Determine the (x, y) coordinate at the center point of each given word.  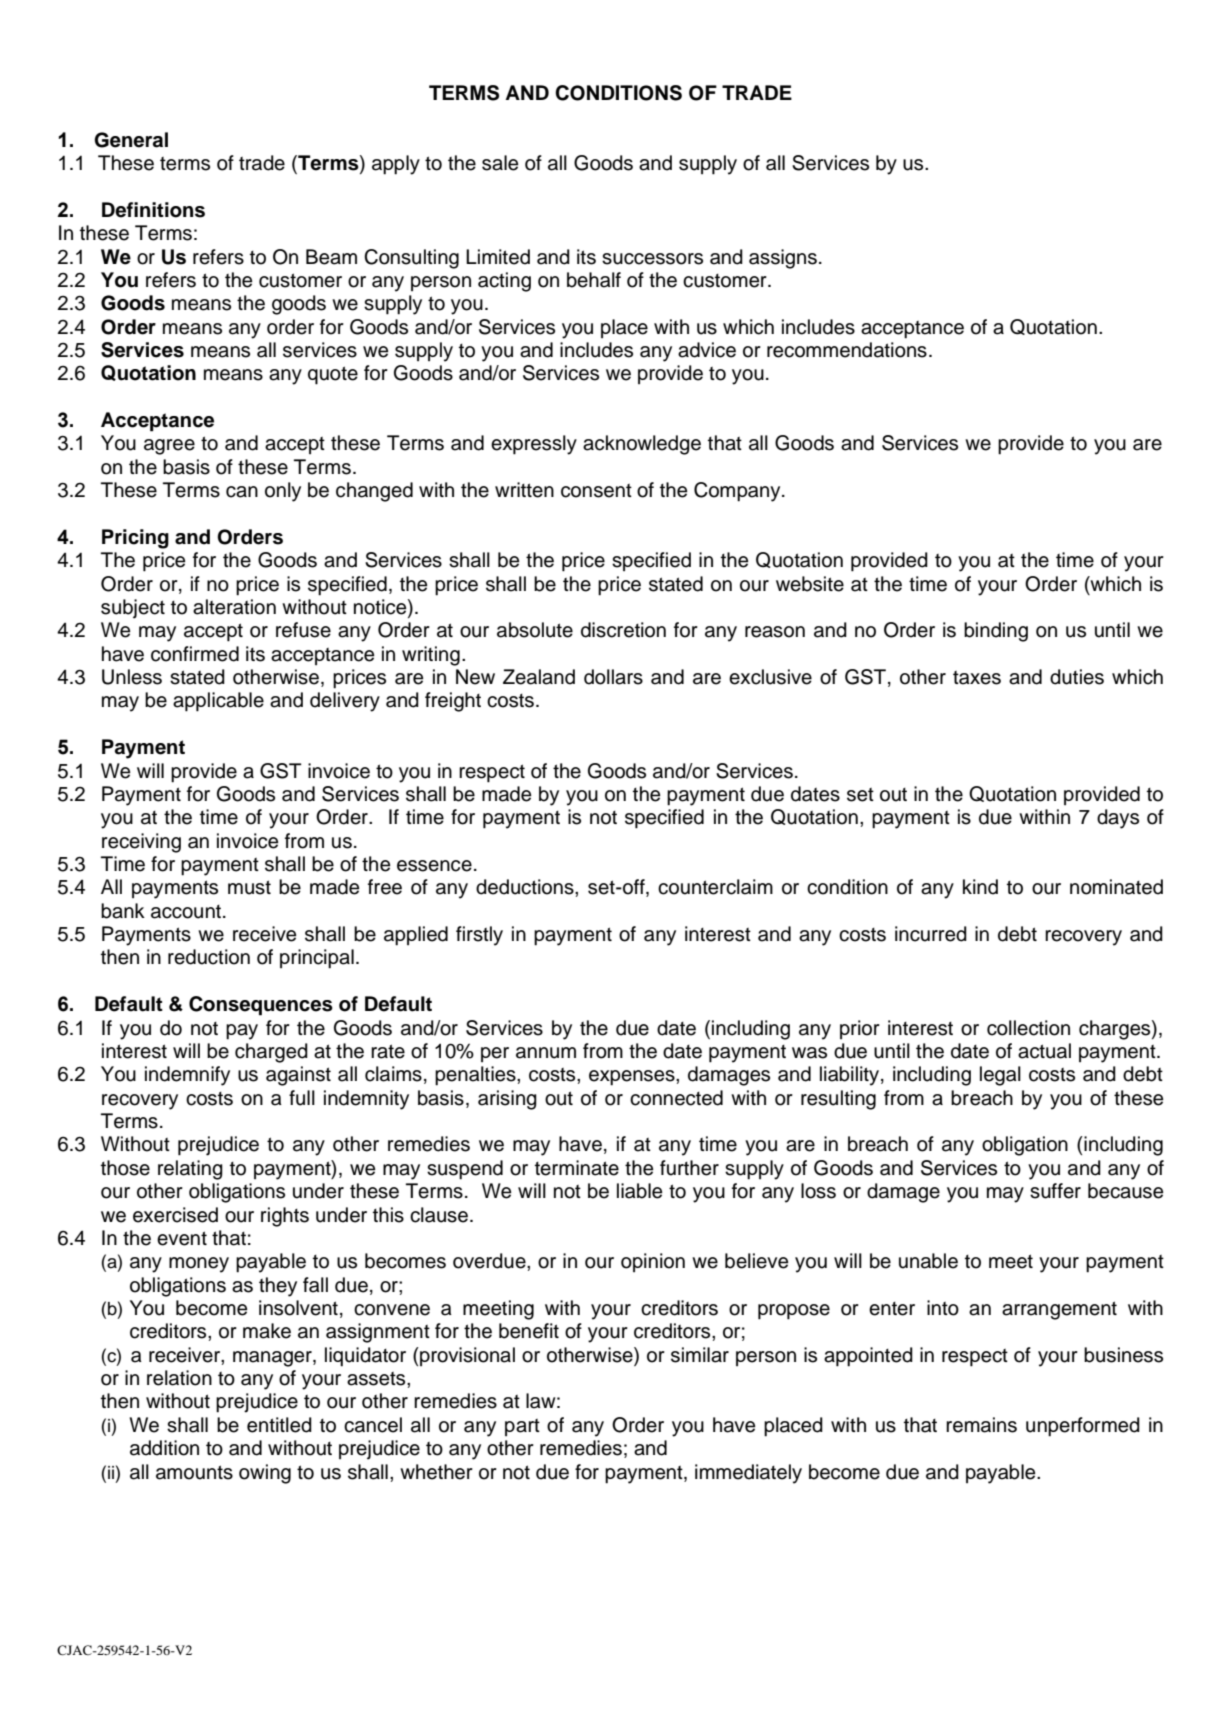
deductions (526, 887)
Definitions (153, 210)
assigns (783, 259)
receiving (141, 843)
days (1118, 819)
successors (652, 259)
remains (981, 1425)
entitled (279, 1425)
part (522, 1427)
